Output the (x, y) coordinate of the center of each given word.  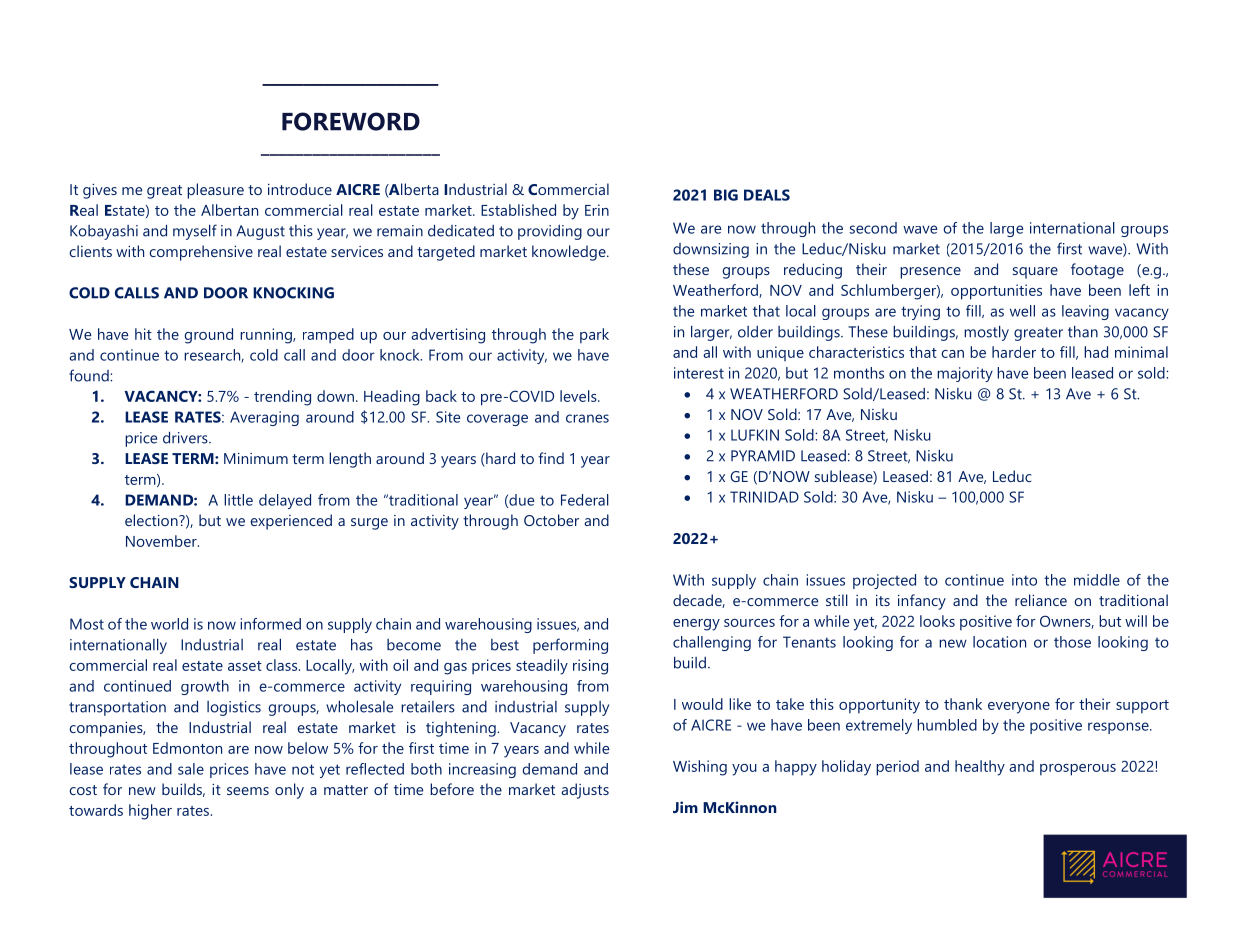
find (551, 458)
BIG (726, 195)
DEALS (767, 195)
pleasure (215, 191)
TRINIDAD (764, 497)
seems (248, 791)
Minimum (256, 458)
